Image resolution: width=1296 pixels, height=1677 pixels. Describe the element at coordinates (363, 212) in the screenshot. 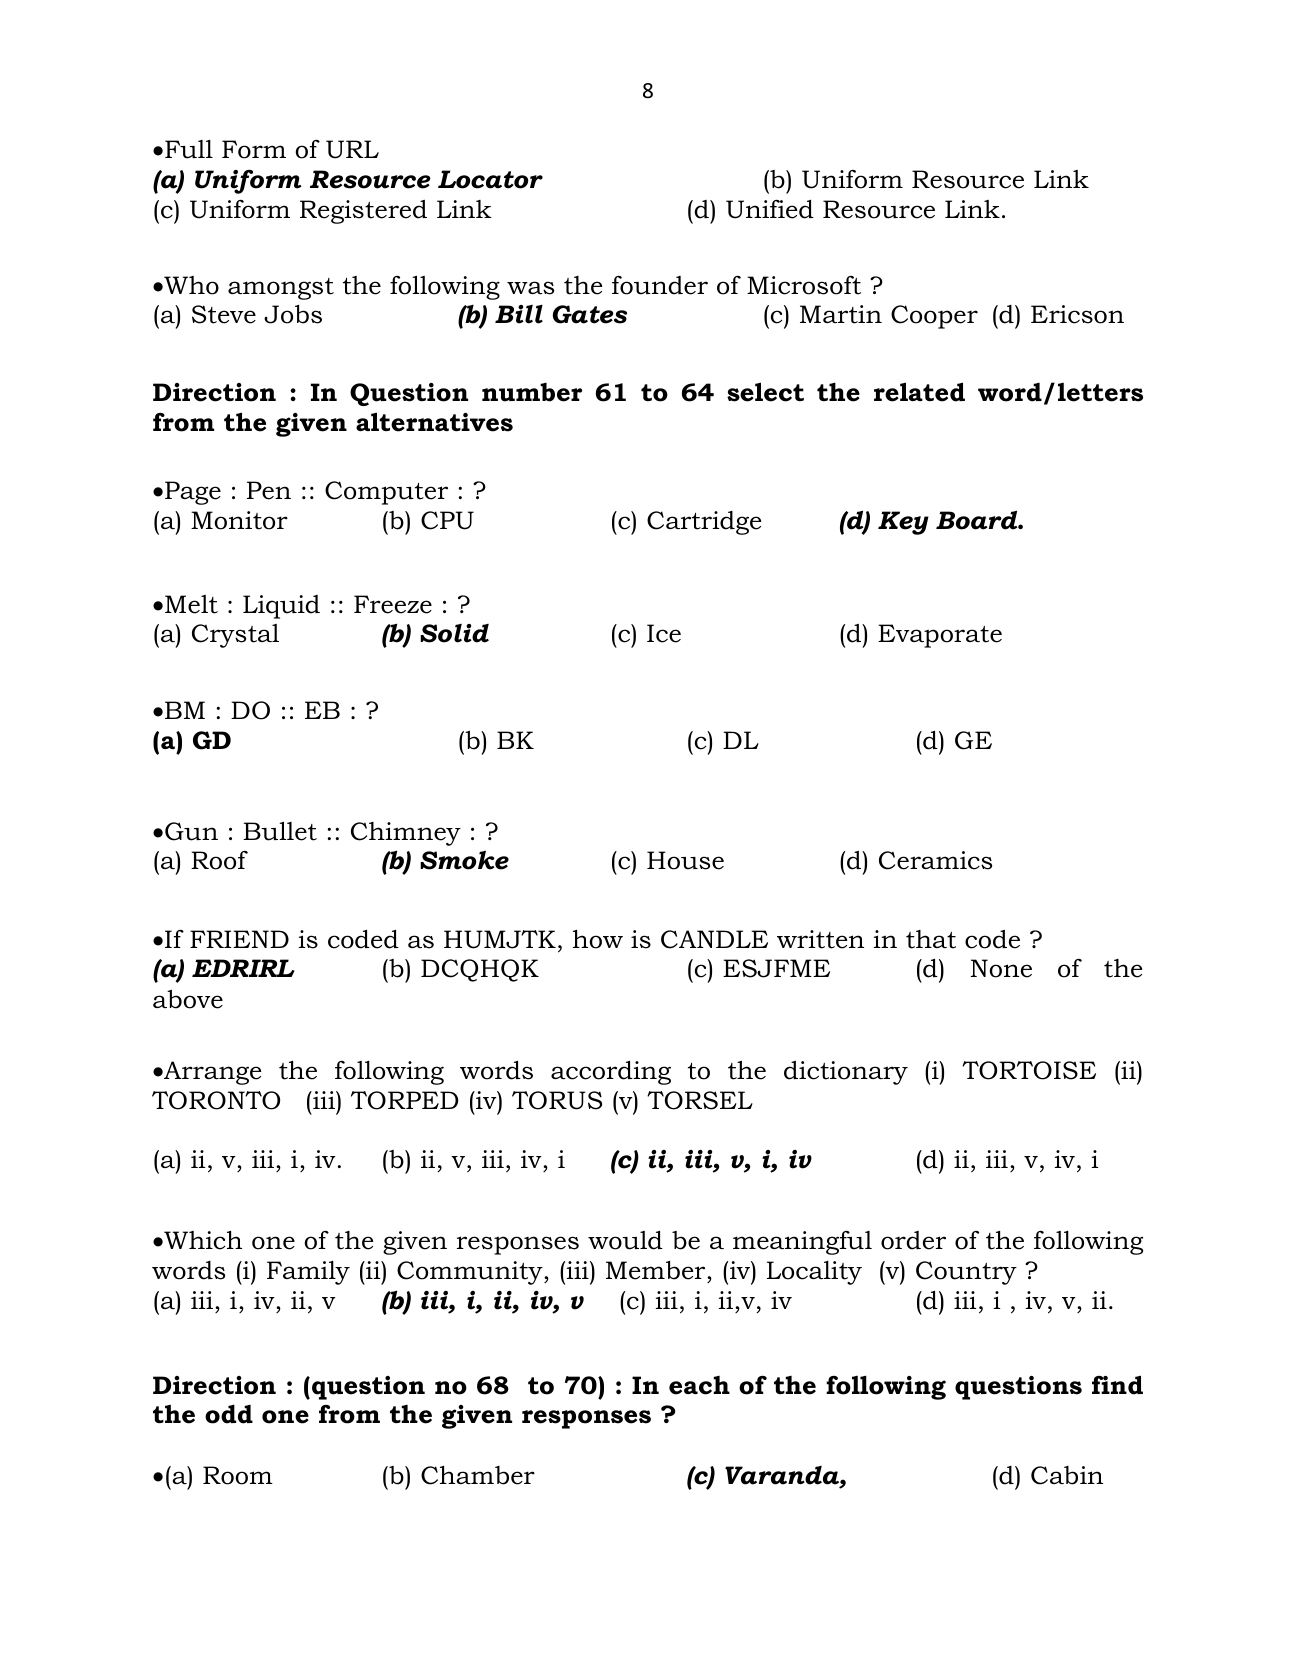

I see `Registered` at that location.
